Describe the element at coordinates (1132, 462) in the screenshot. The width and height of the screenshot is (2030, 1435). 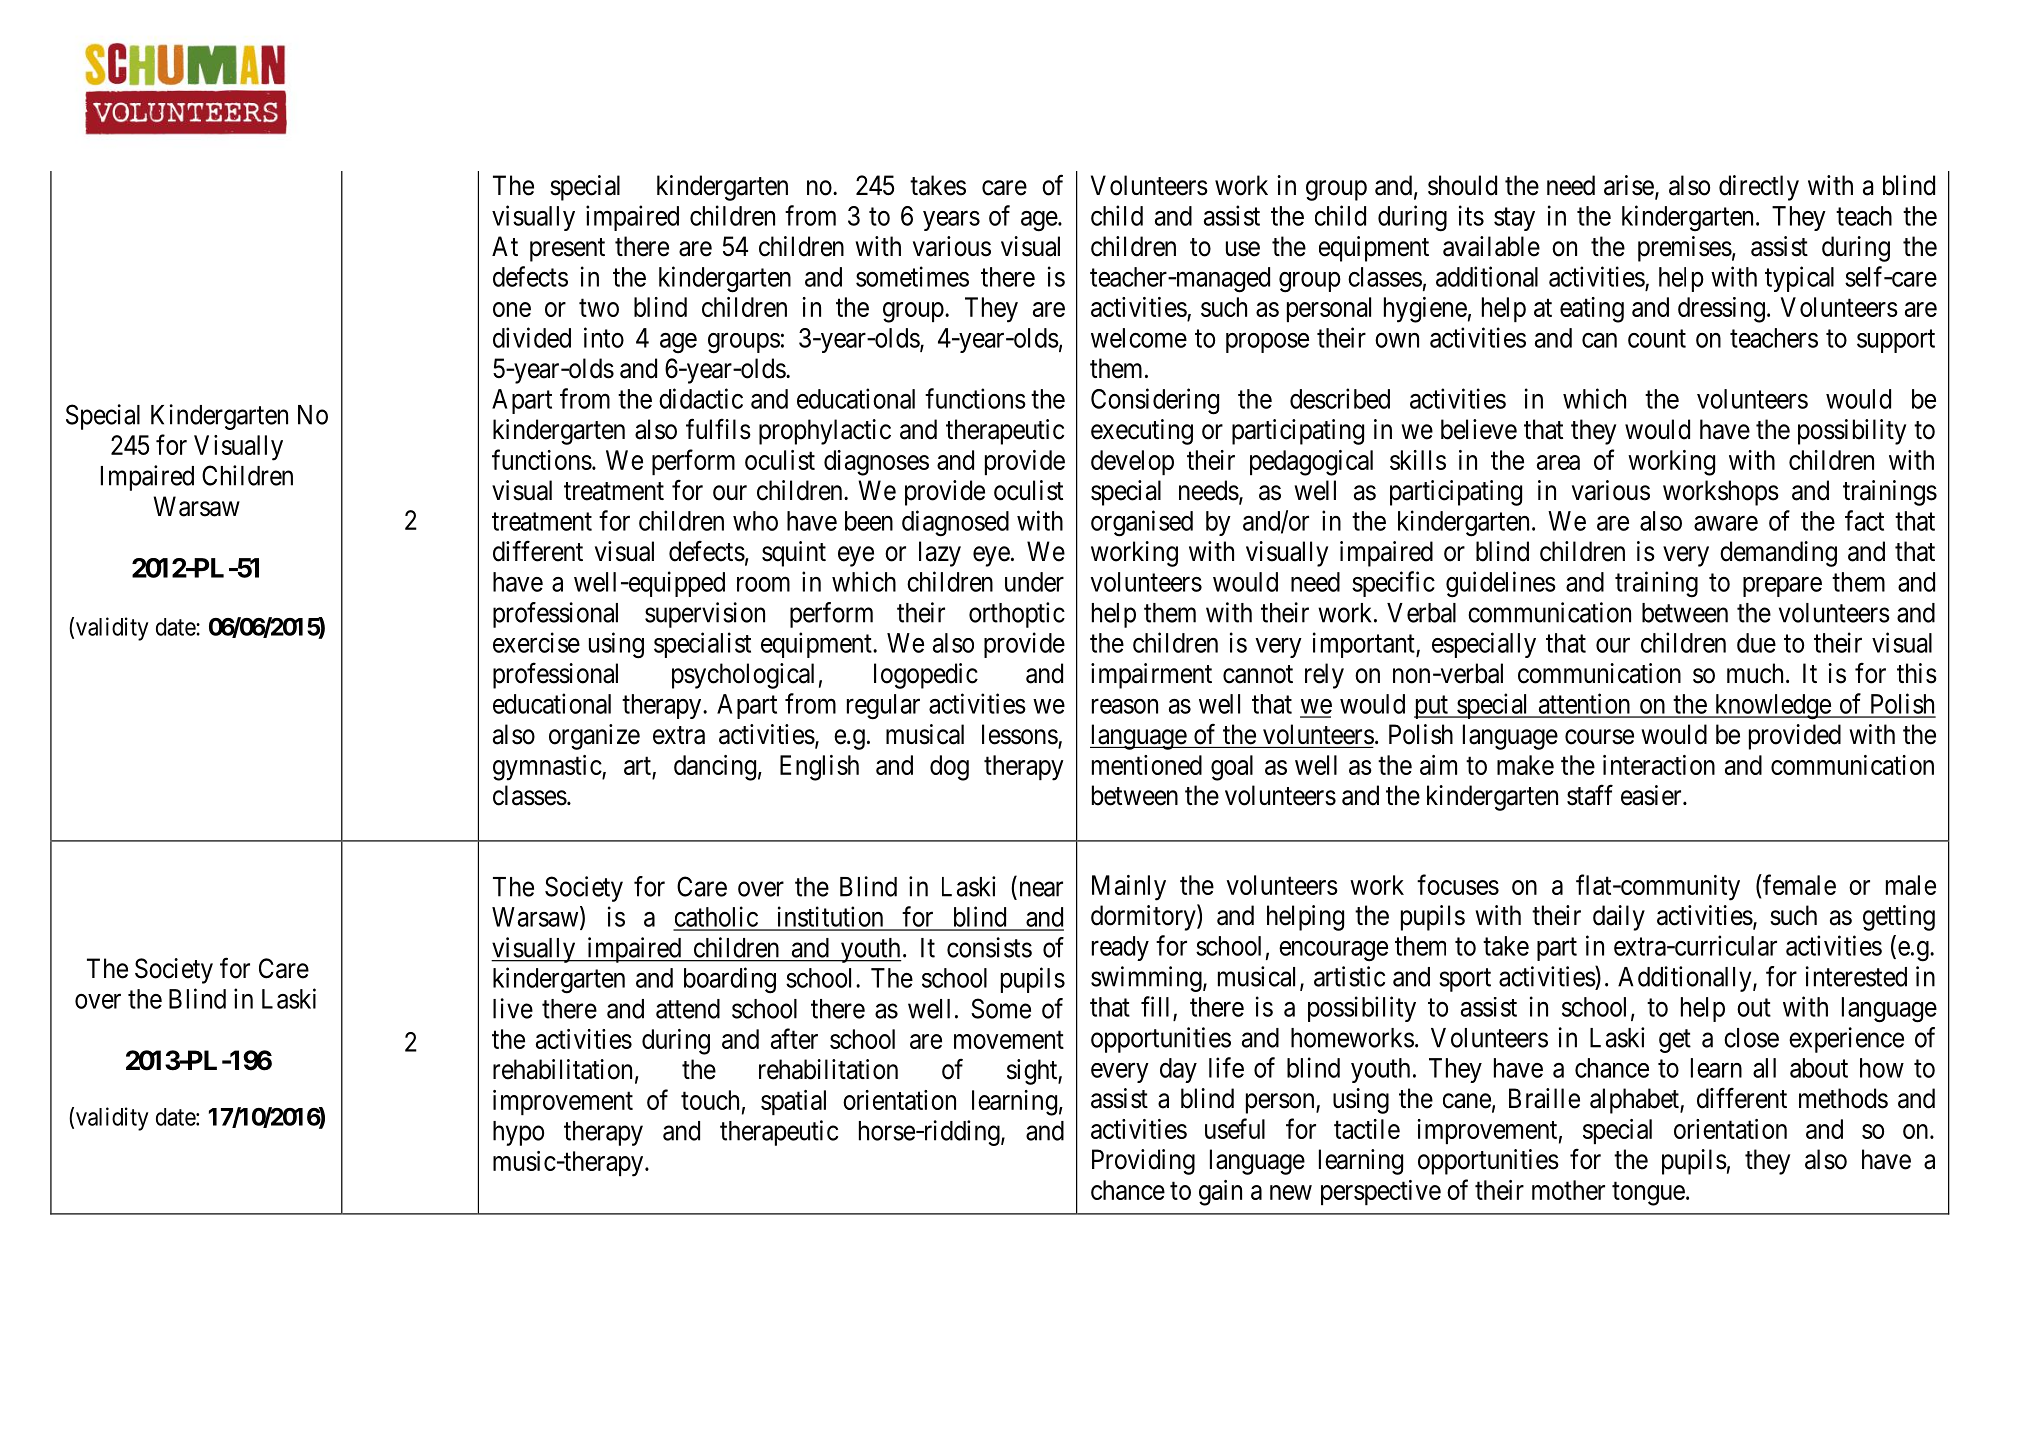
I see `develop` at that location.
